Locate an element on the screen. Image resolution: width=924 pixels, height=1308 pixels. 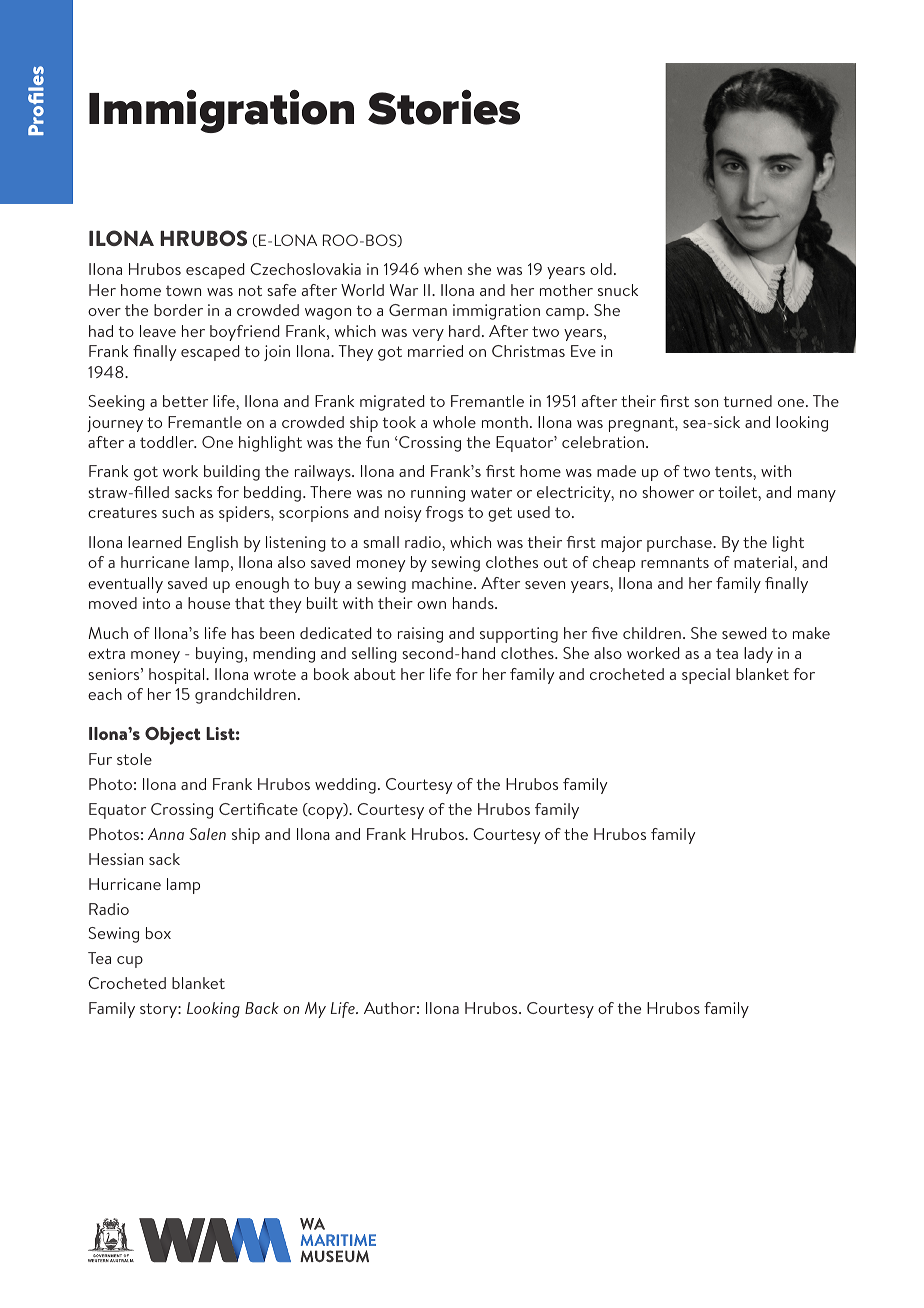
special is located at coordinates (706, 676).
